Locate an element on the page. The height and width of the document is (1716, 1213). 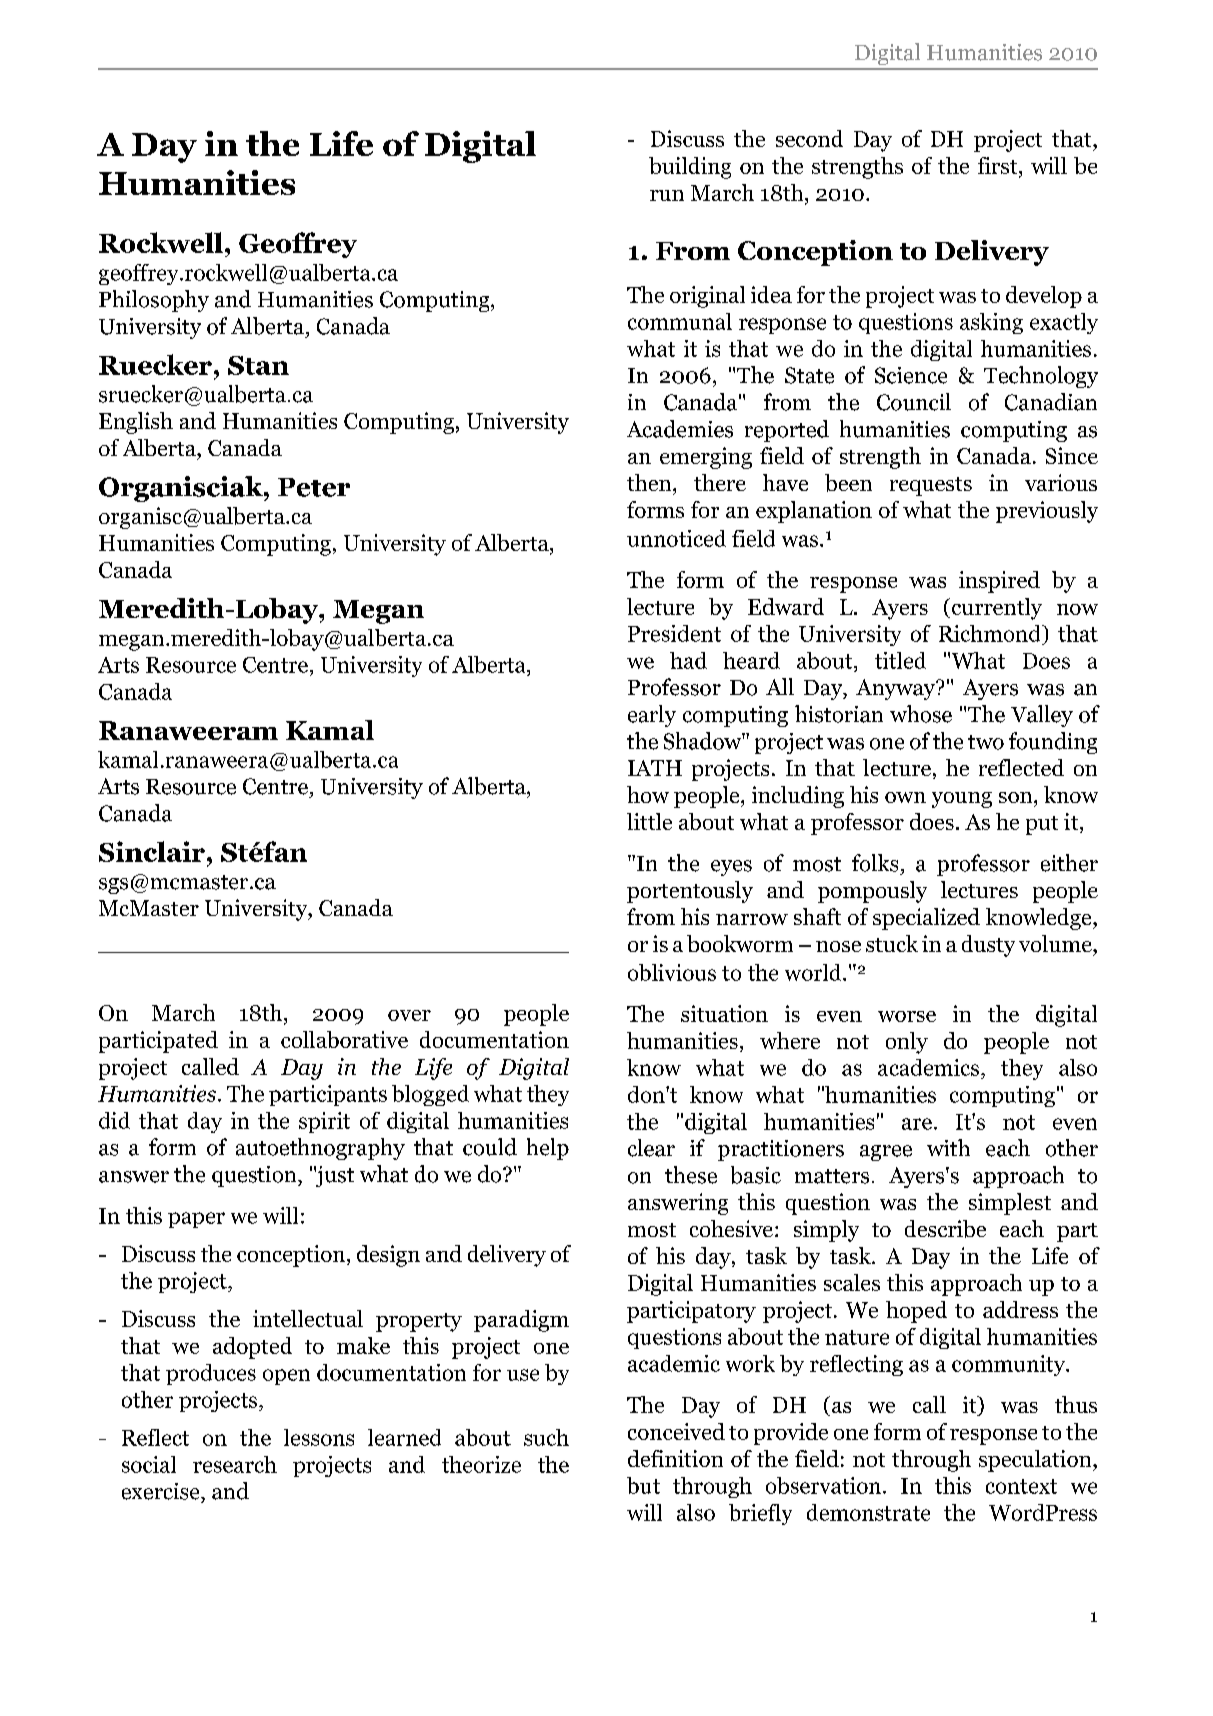
Philosophy is located at coordinates (154, 301).
